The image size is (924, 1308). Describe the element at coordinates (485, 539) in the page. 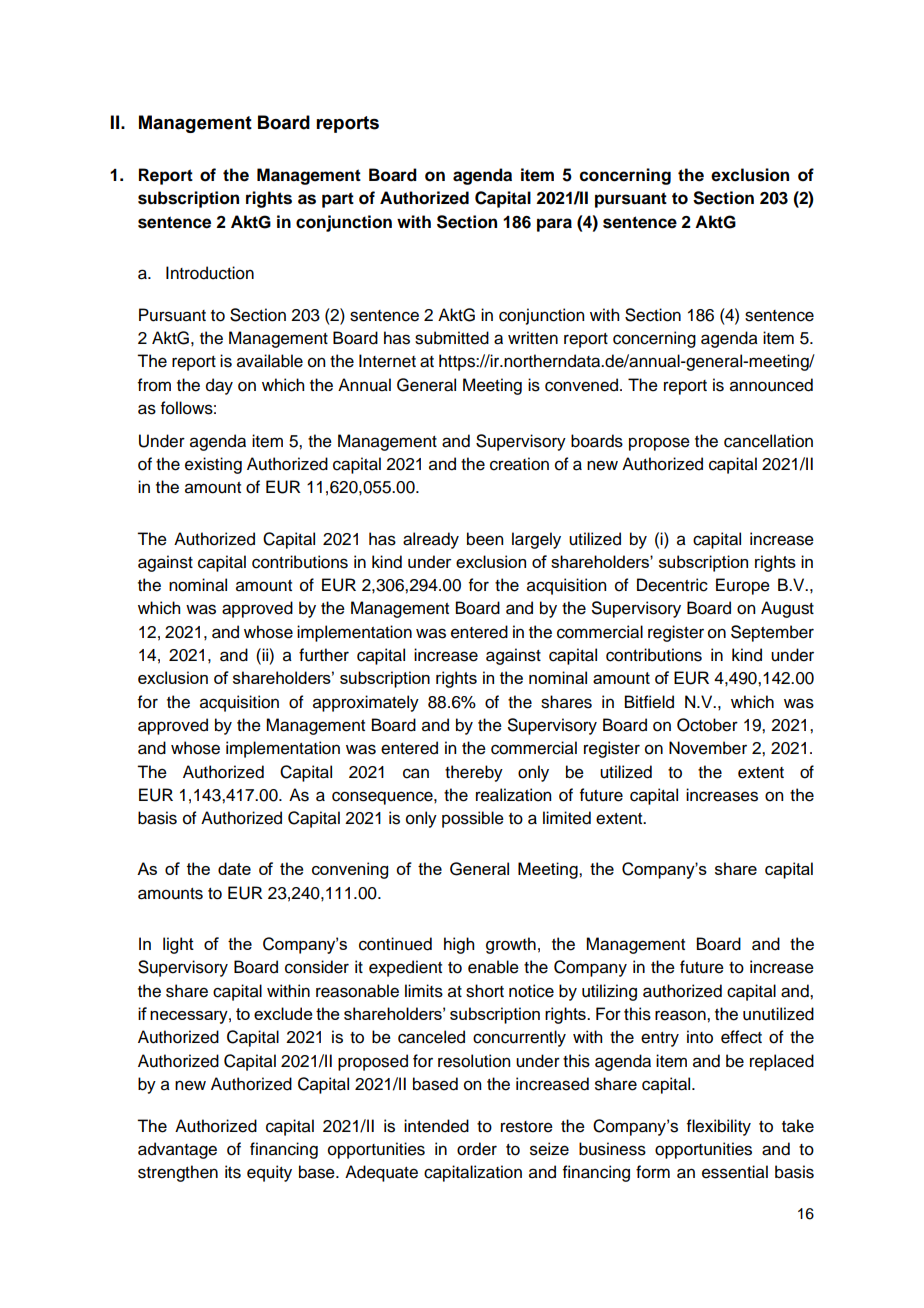

I see `been` at that location.
